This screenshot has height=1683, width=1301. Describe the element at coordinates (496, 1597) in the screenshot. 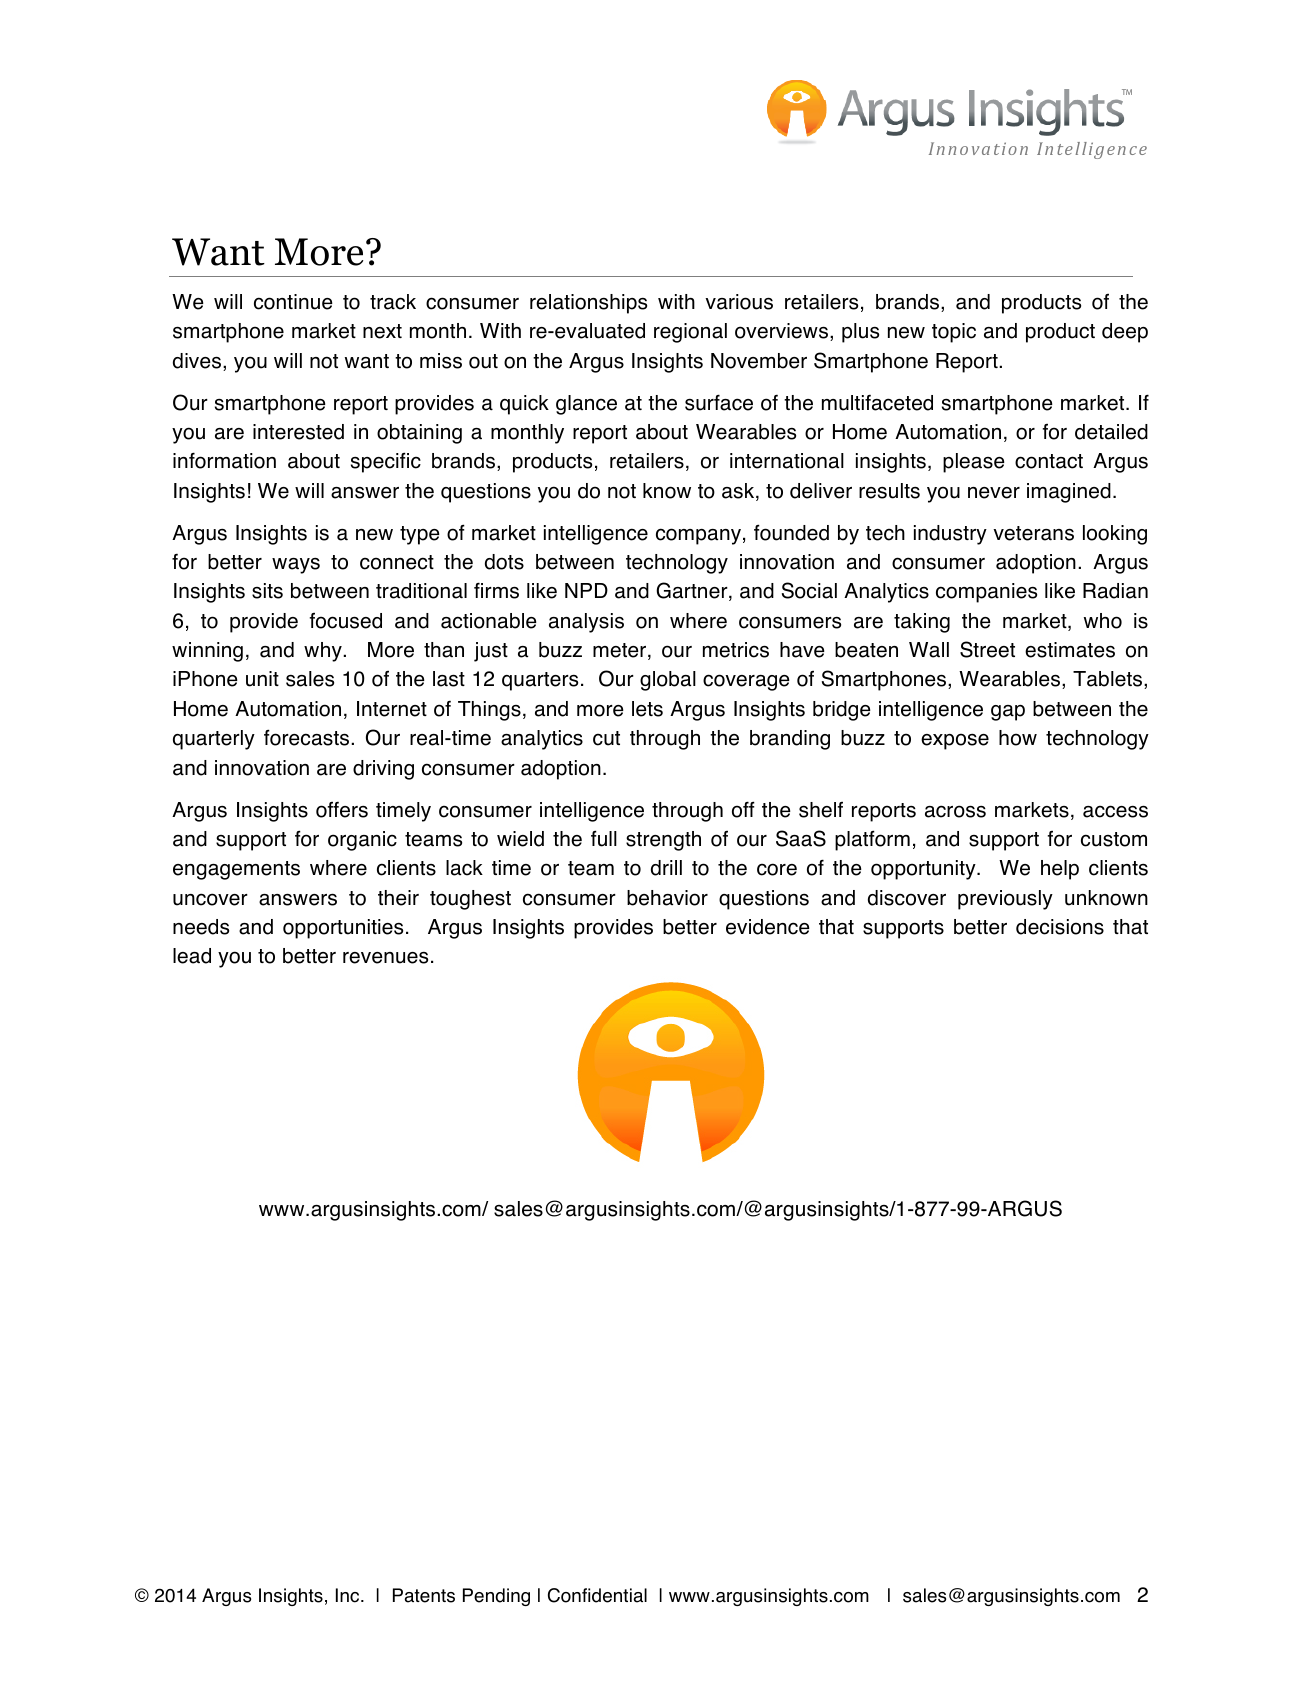

I see `Pending` at that location.
